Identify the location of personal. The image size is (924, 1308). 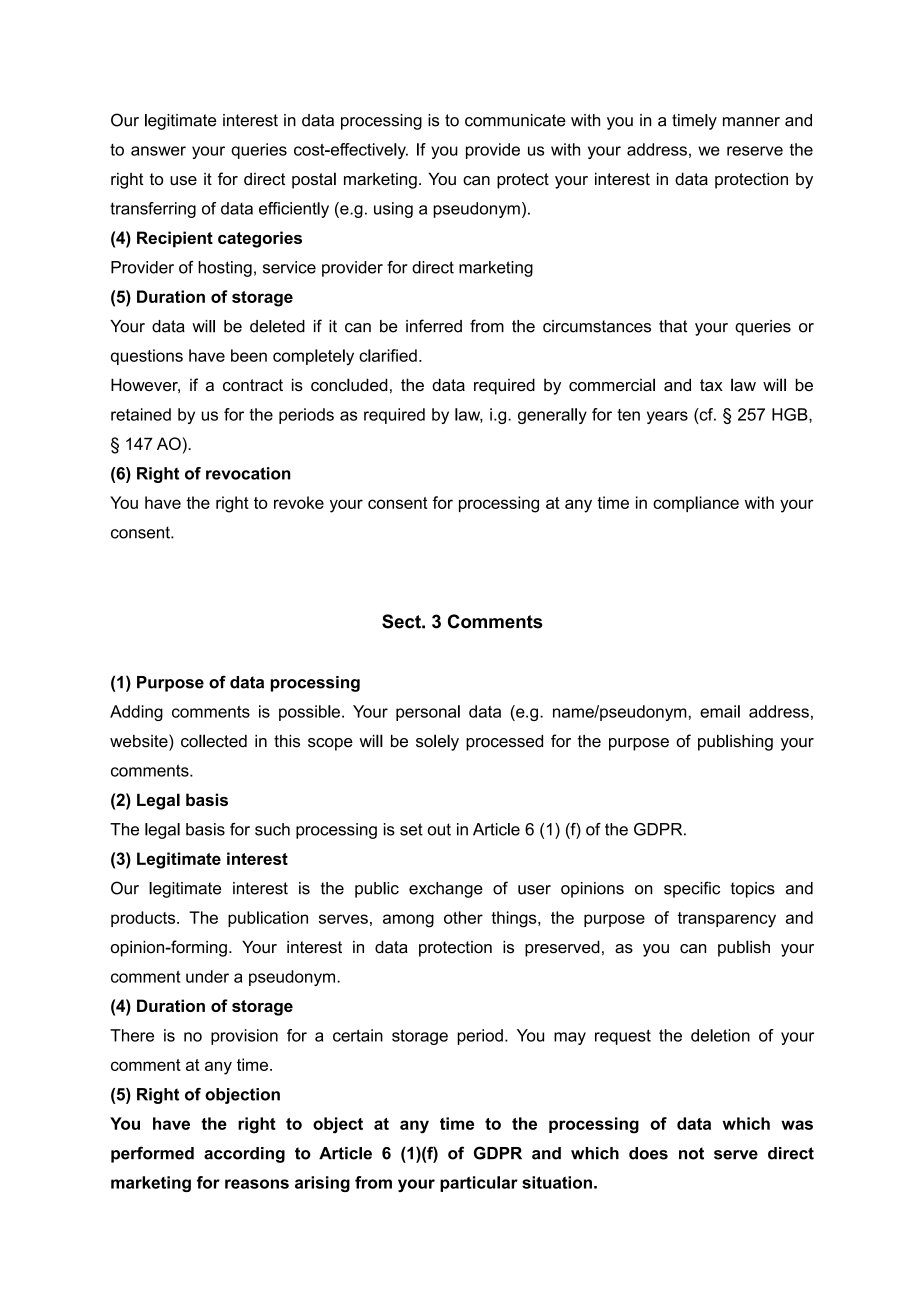
(428, 713).
